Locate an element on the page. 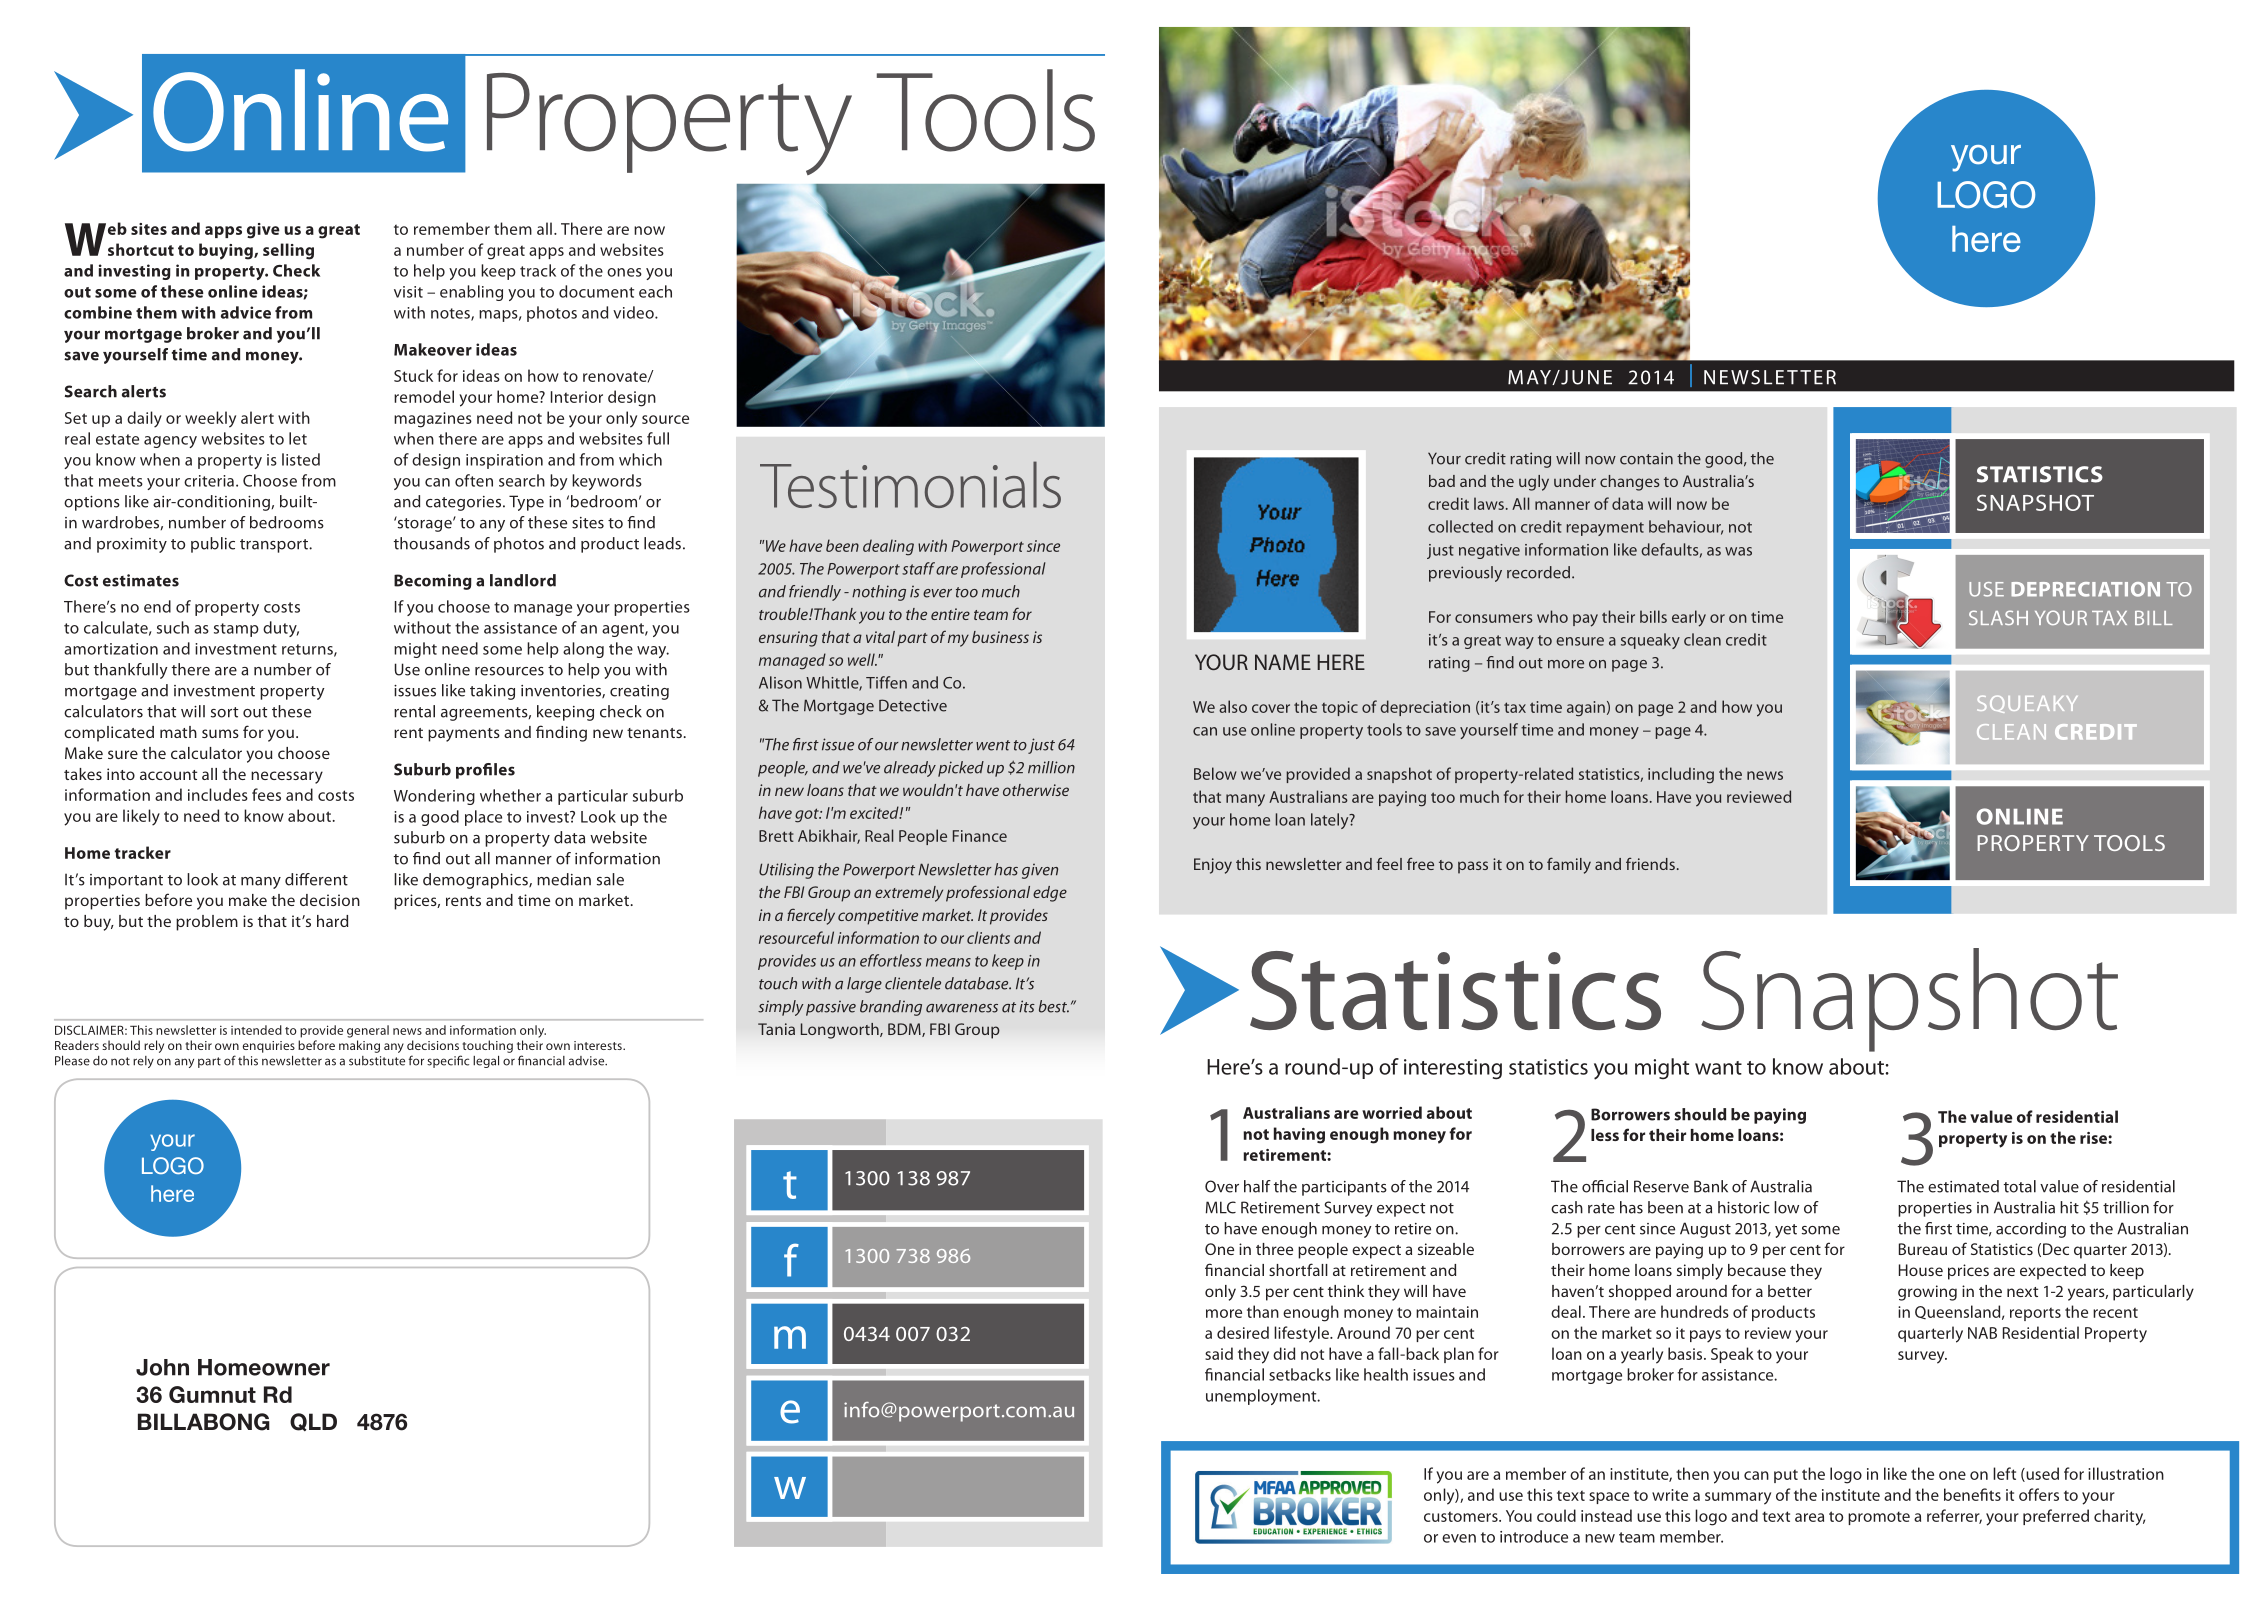 The image size is (2264, 1601). edge is located at coordinates (1050, 894).
